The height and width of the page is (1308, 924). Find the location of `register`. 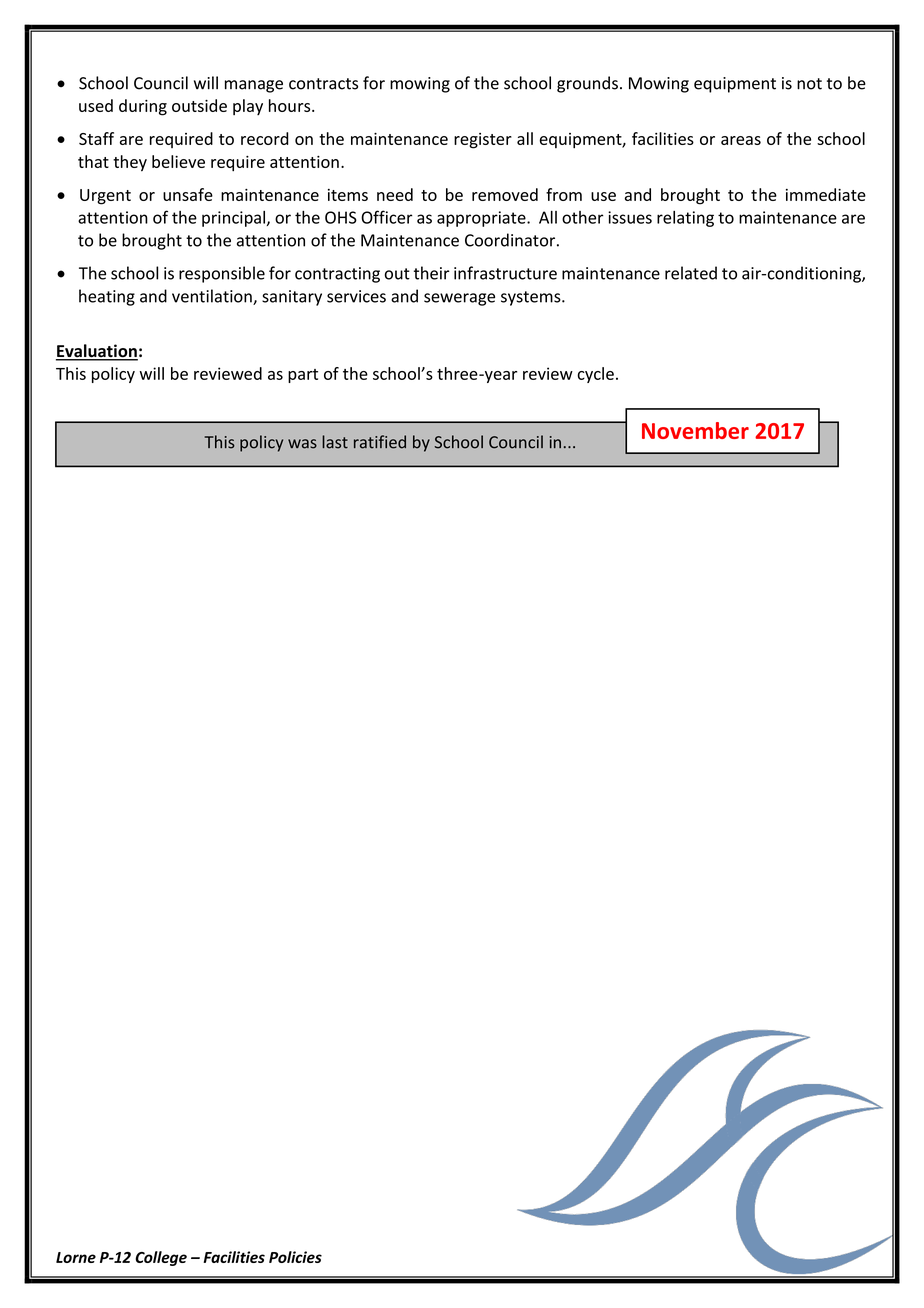

register is located at coordinates (483, 141).
